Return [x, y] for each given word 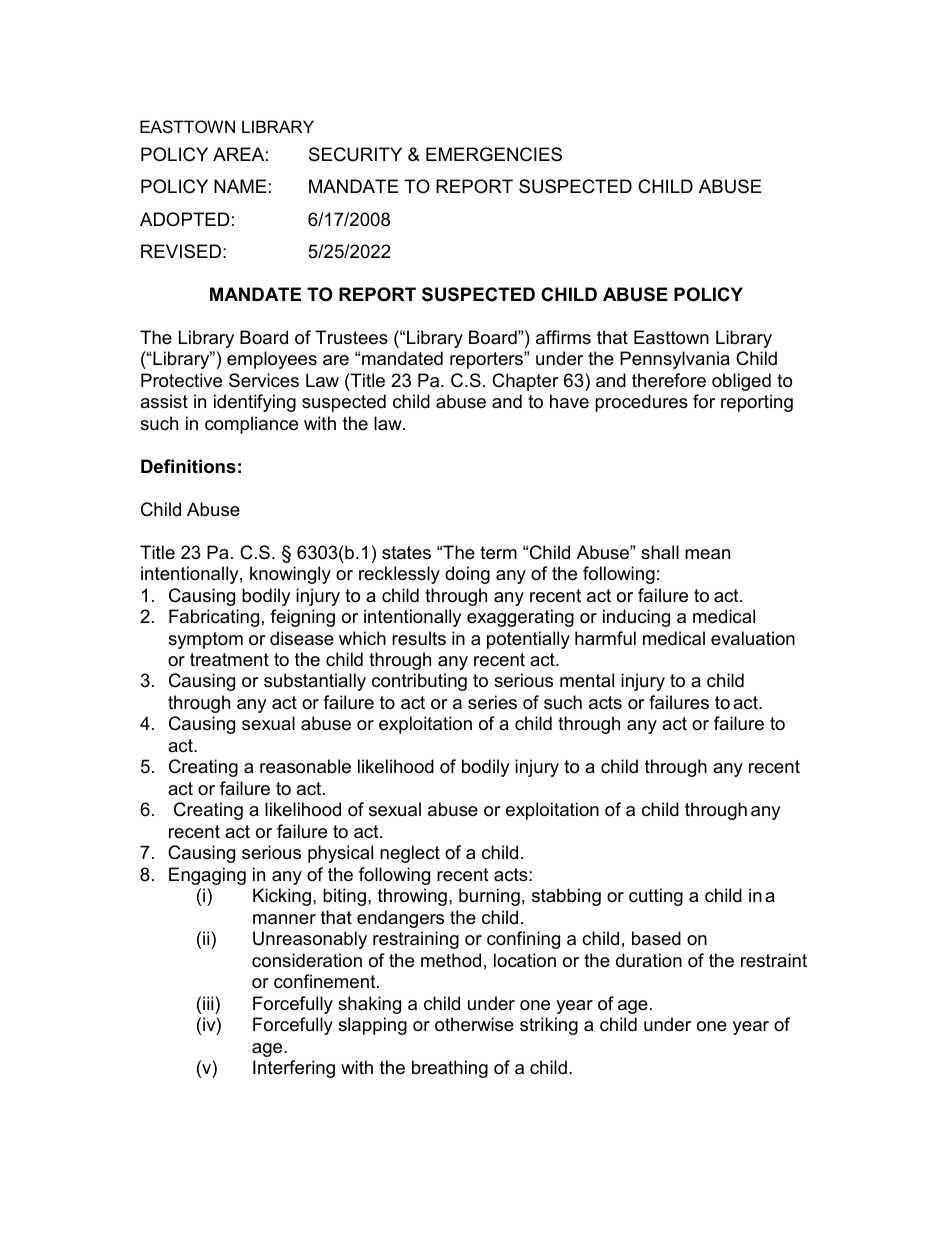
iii [209, 1003]
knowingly [290, 575]
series [492, 702]
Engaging [207, 876]
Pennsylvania [675, 360]
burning [489, 897]
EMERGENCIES [494, 154]
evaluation [753, 638]
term [498, 553]
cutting [656, 897]
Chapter [525, 382]
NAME [240, 186]
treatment [229, 660]
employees [272, 360]
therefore [669, 380]
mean [707, 554]
